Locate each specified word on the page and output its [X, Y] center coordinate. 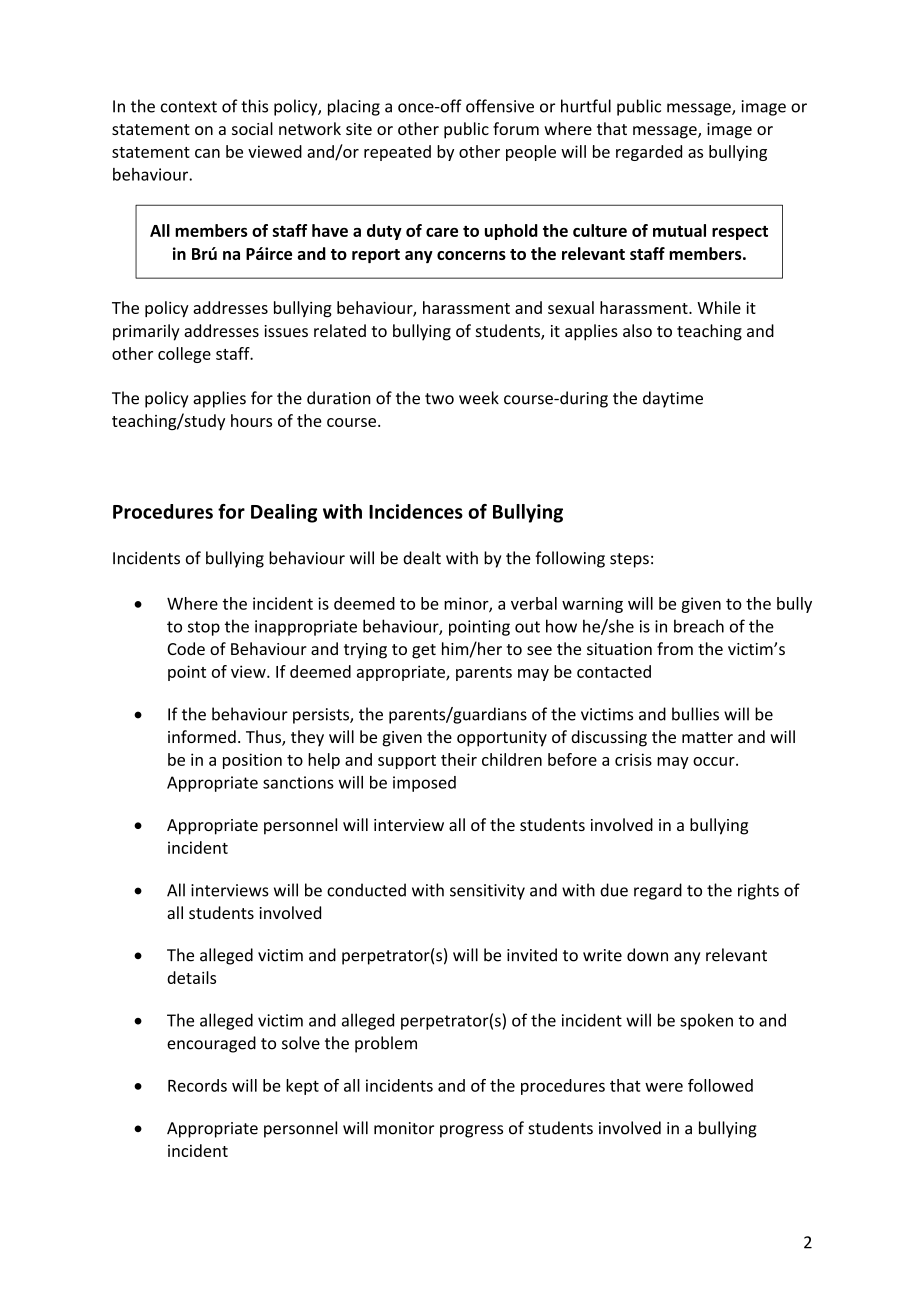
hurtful [586, 106]
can [207, 153]
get [424, 651]
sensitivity [487, 892]
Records [197, 1085]
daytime [673, 399]
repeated [397, 153]
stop [204, 628]
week [479, 398]
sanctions [298, 782]
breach [699, 626]
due [614, 890]
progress [471, 1131]
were [664, 1087]
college [184, 355]
